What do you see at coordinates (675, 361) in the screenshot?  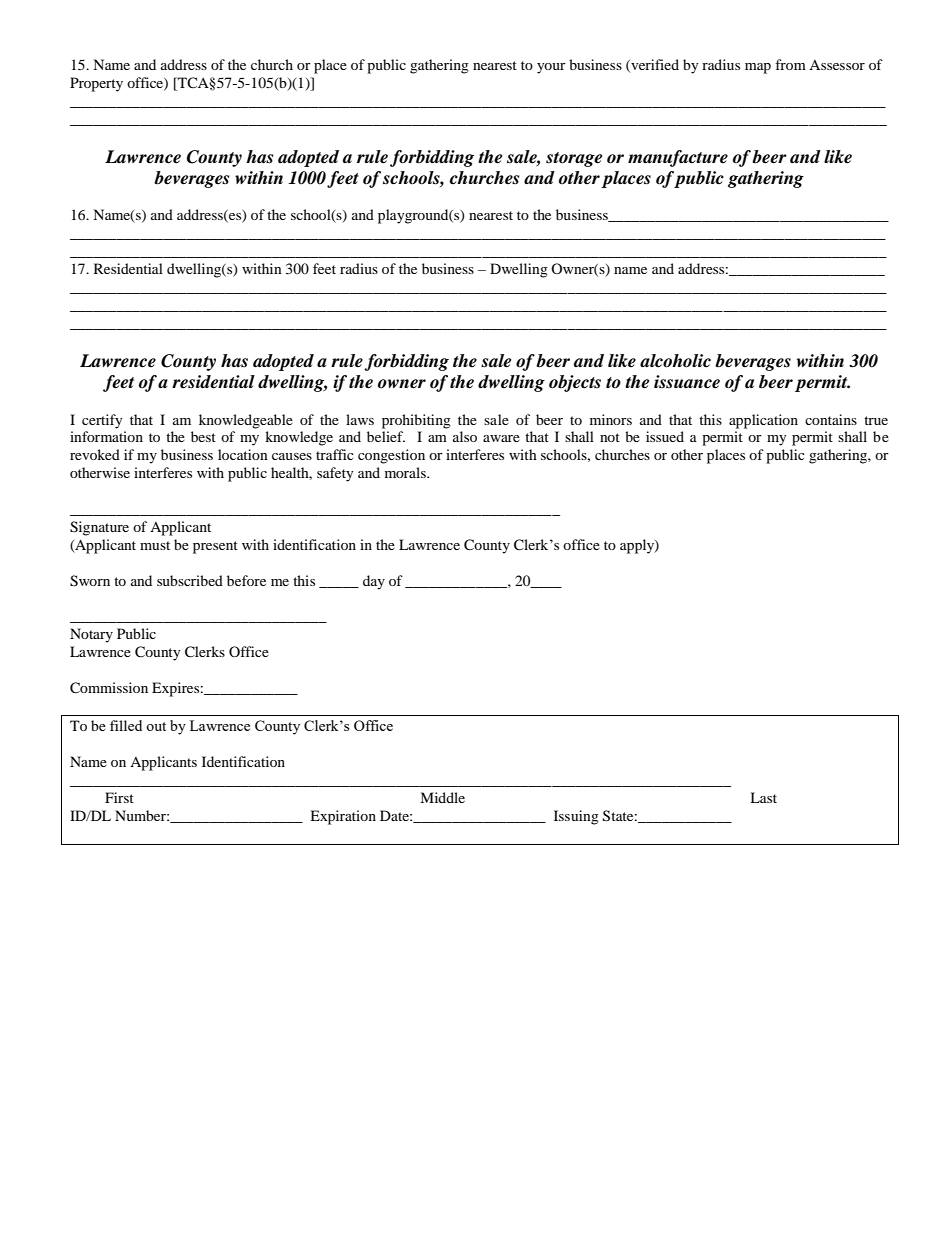 I see `alcoholic` at bounding box center [675, 361].
